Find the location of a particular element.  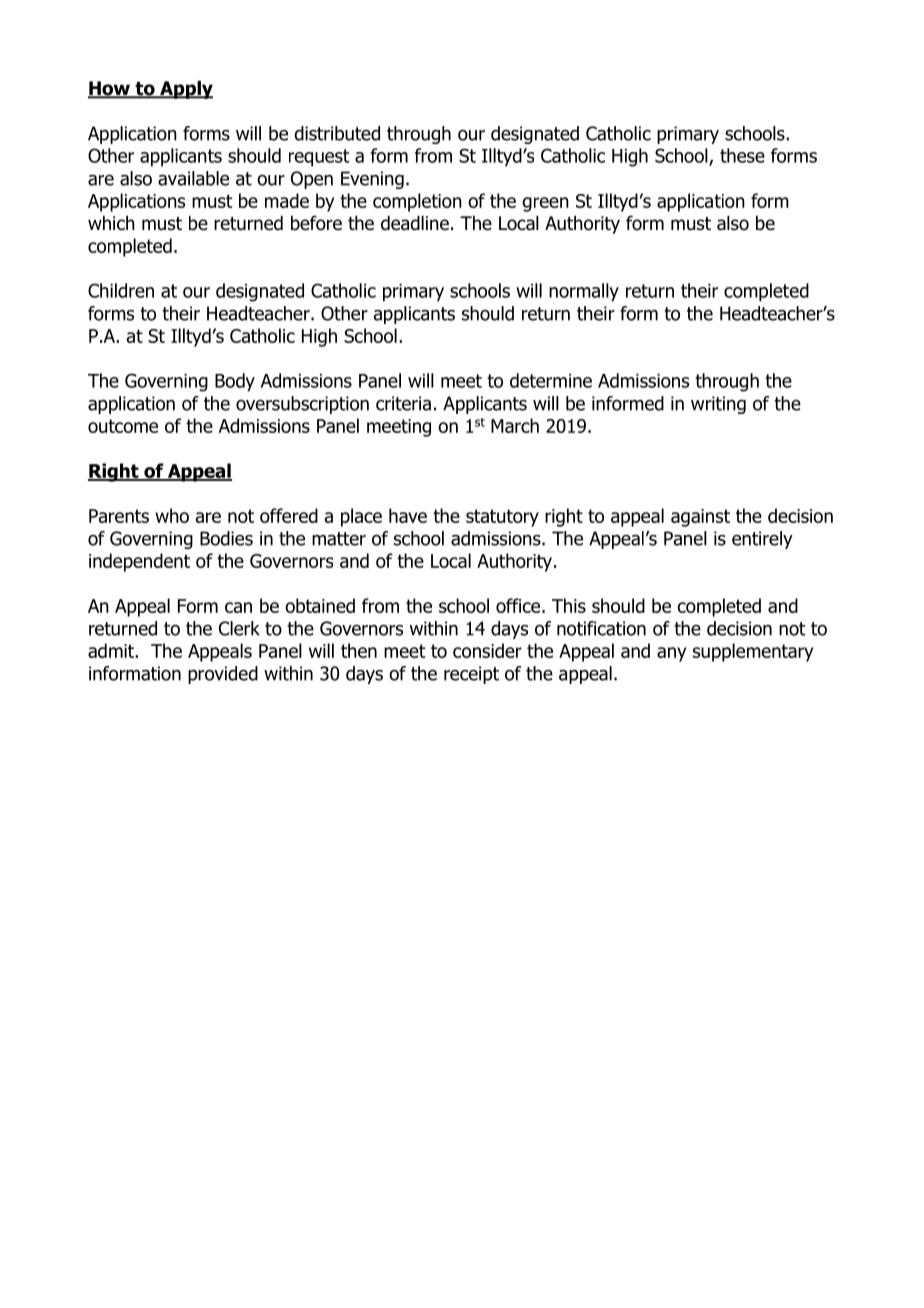

Children is located at coordinates (121, 290).
